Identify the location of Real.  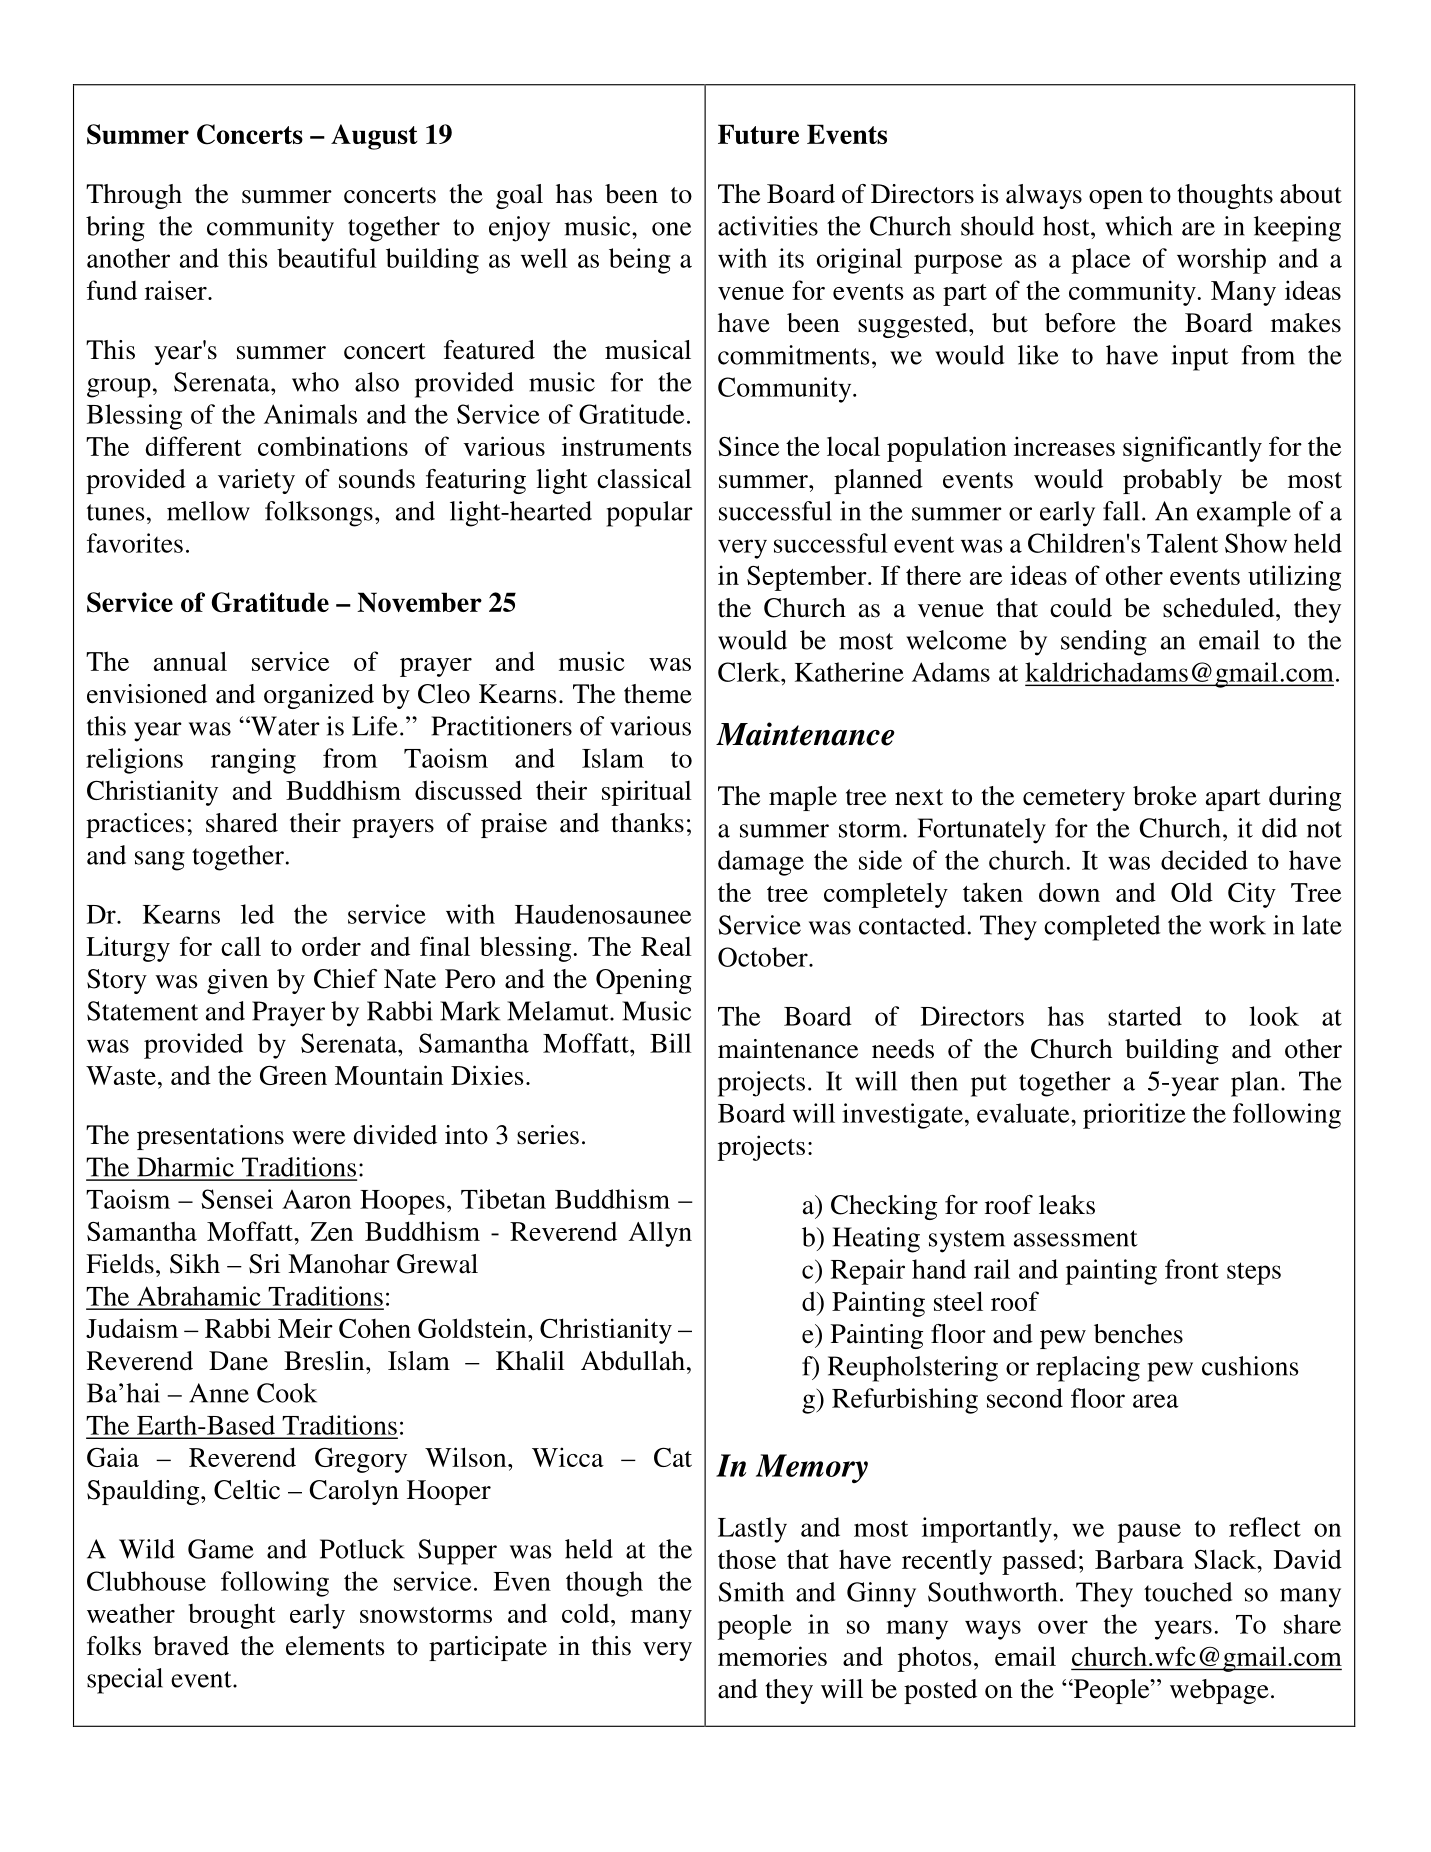
(666, 946).
